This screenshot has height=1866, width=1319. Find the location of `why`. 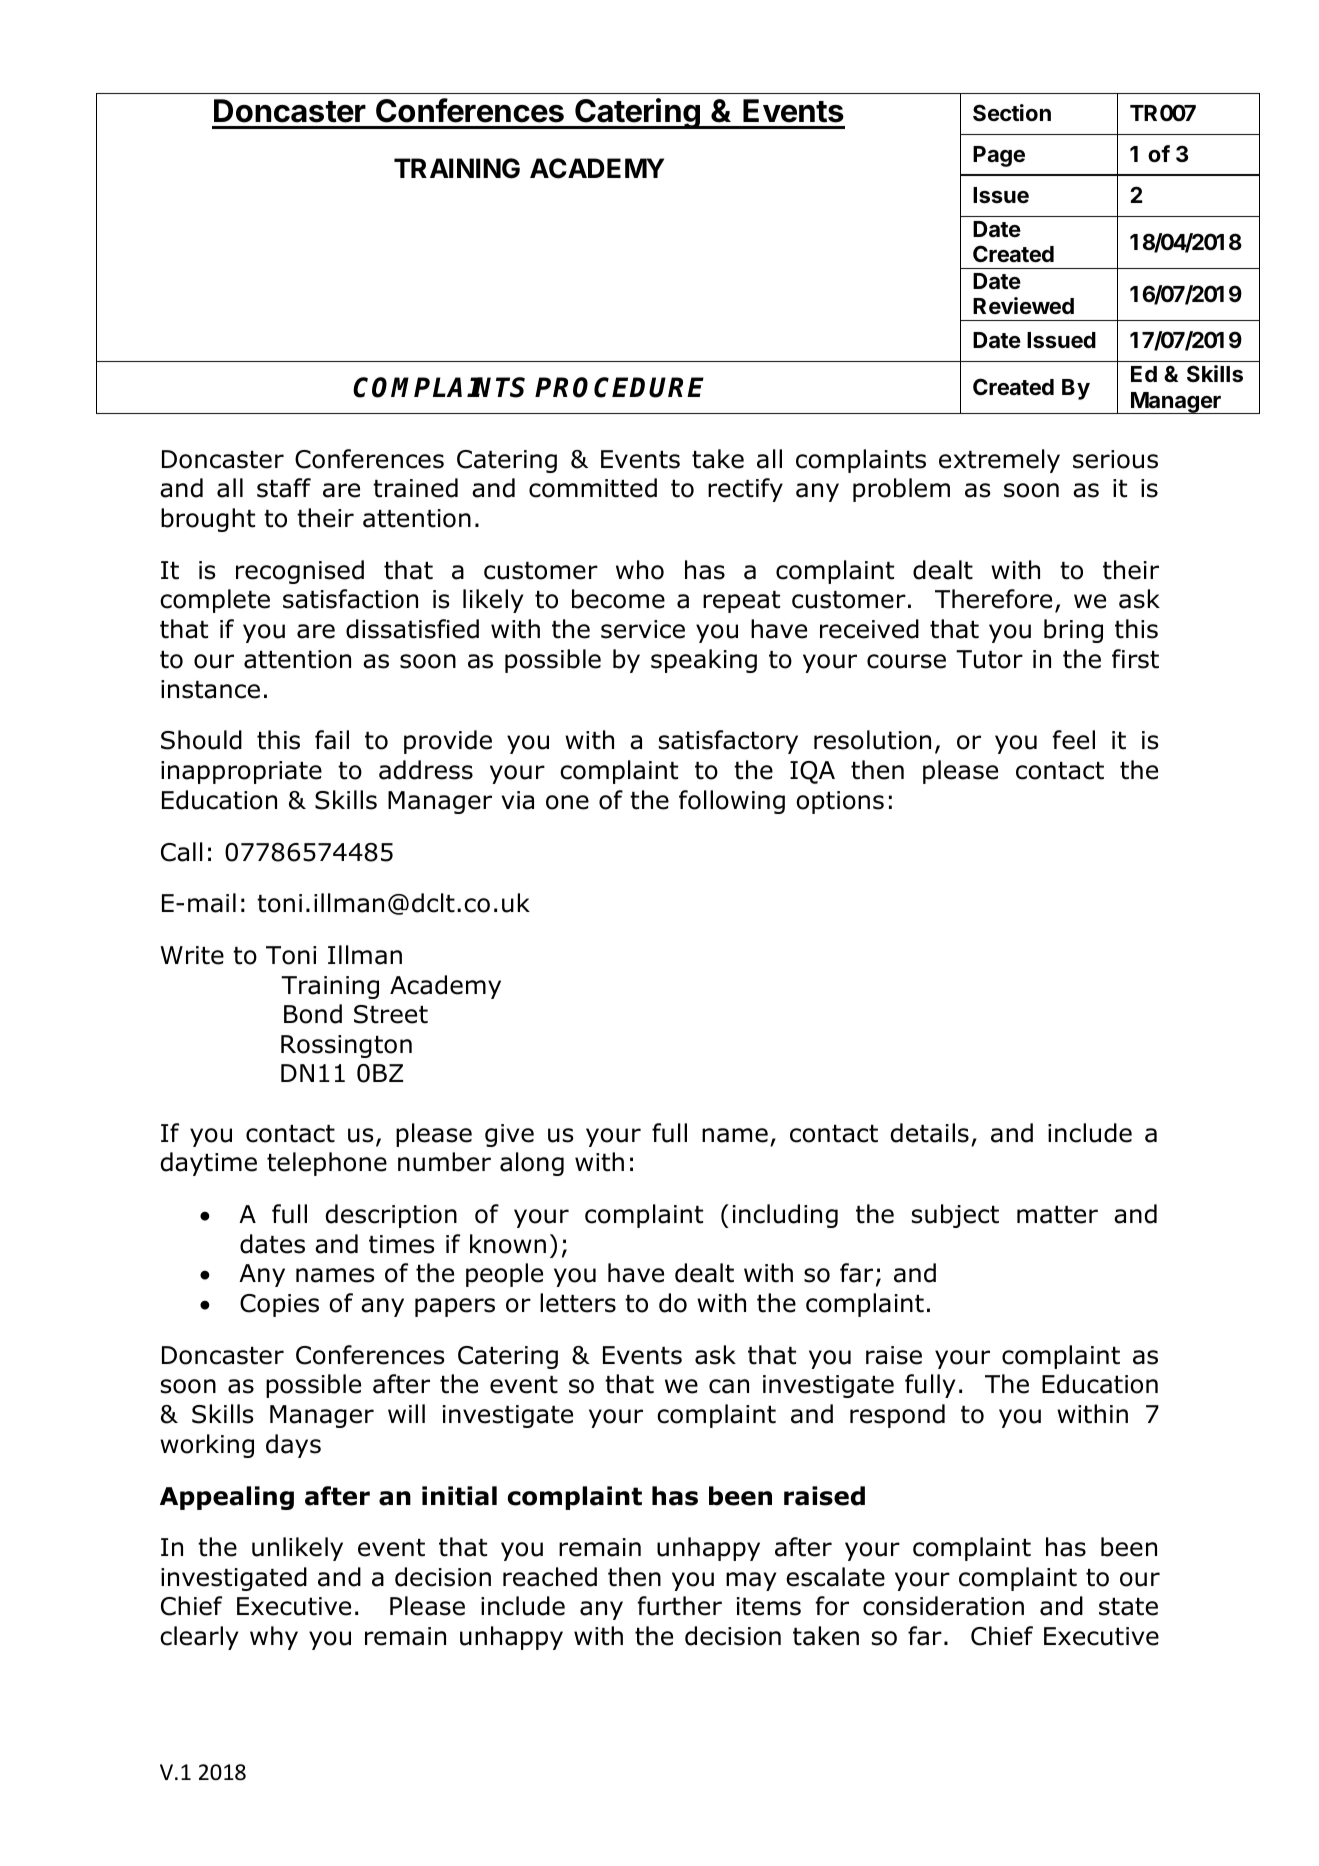

why is located at coordinates (274, 1638).
